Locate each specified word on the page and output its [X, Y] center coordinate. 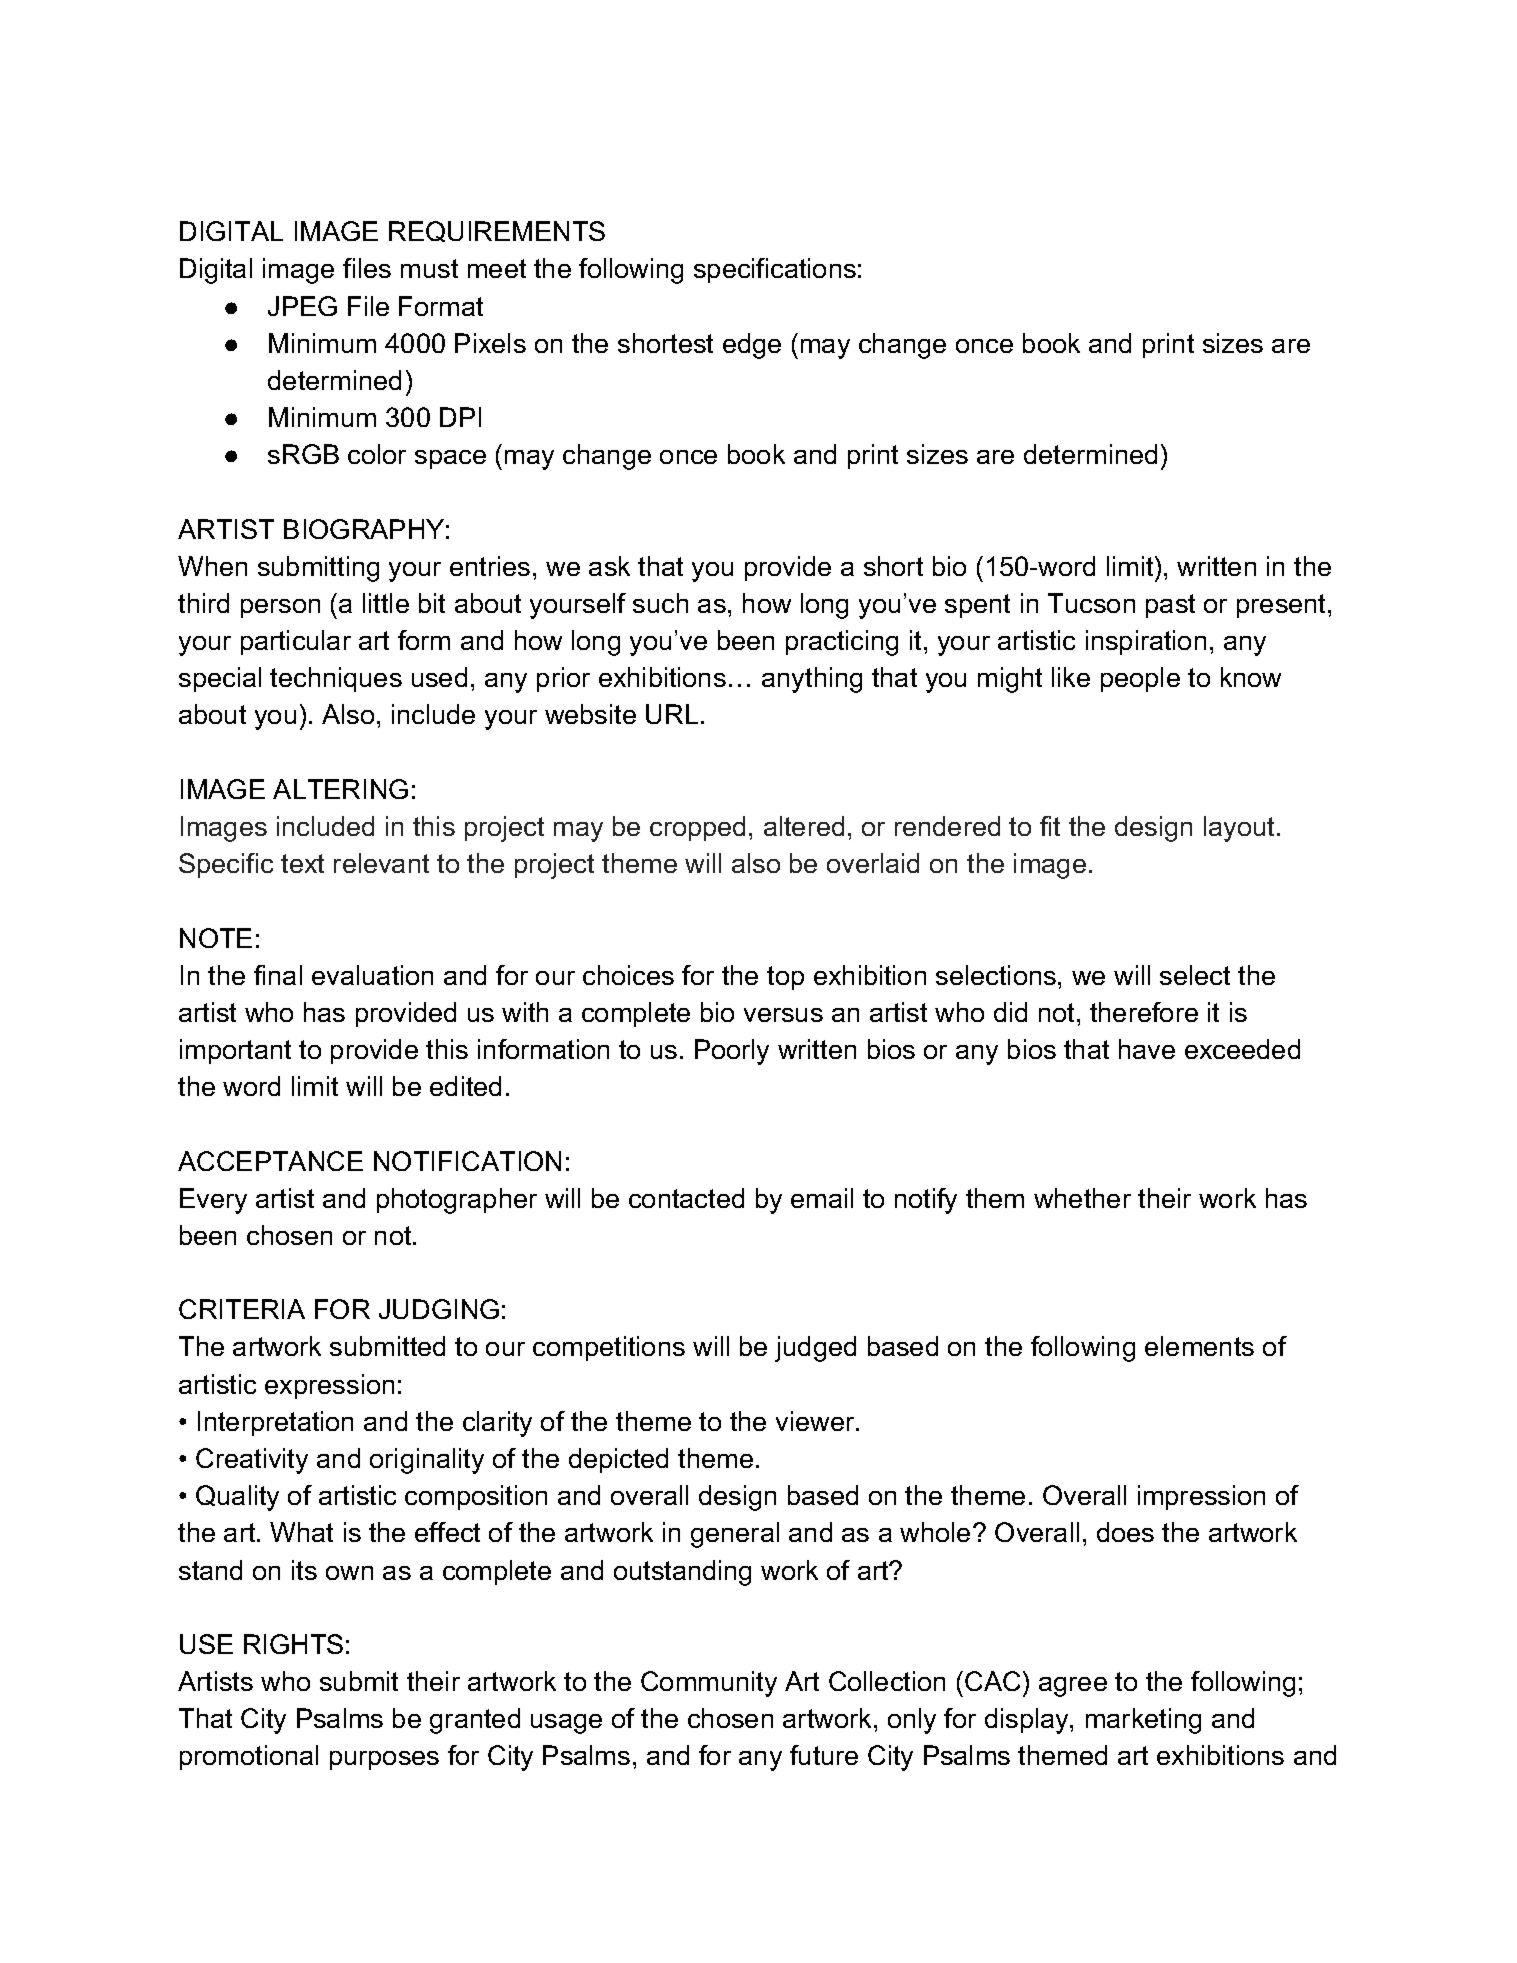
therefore [1144, 1012]
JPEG [302, 306]
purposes [384, 1760]
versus [783, 1015]
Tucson [1091, 603]
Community [709, 1684]
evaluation [372, 975]
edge [752, 346]
